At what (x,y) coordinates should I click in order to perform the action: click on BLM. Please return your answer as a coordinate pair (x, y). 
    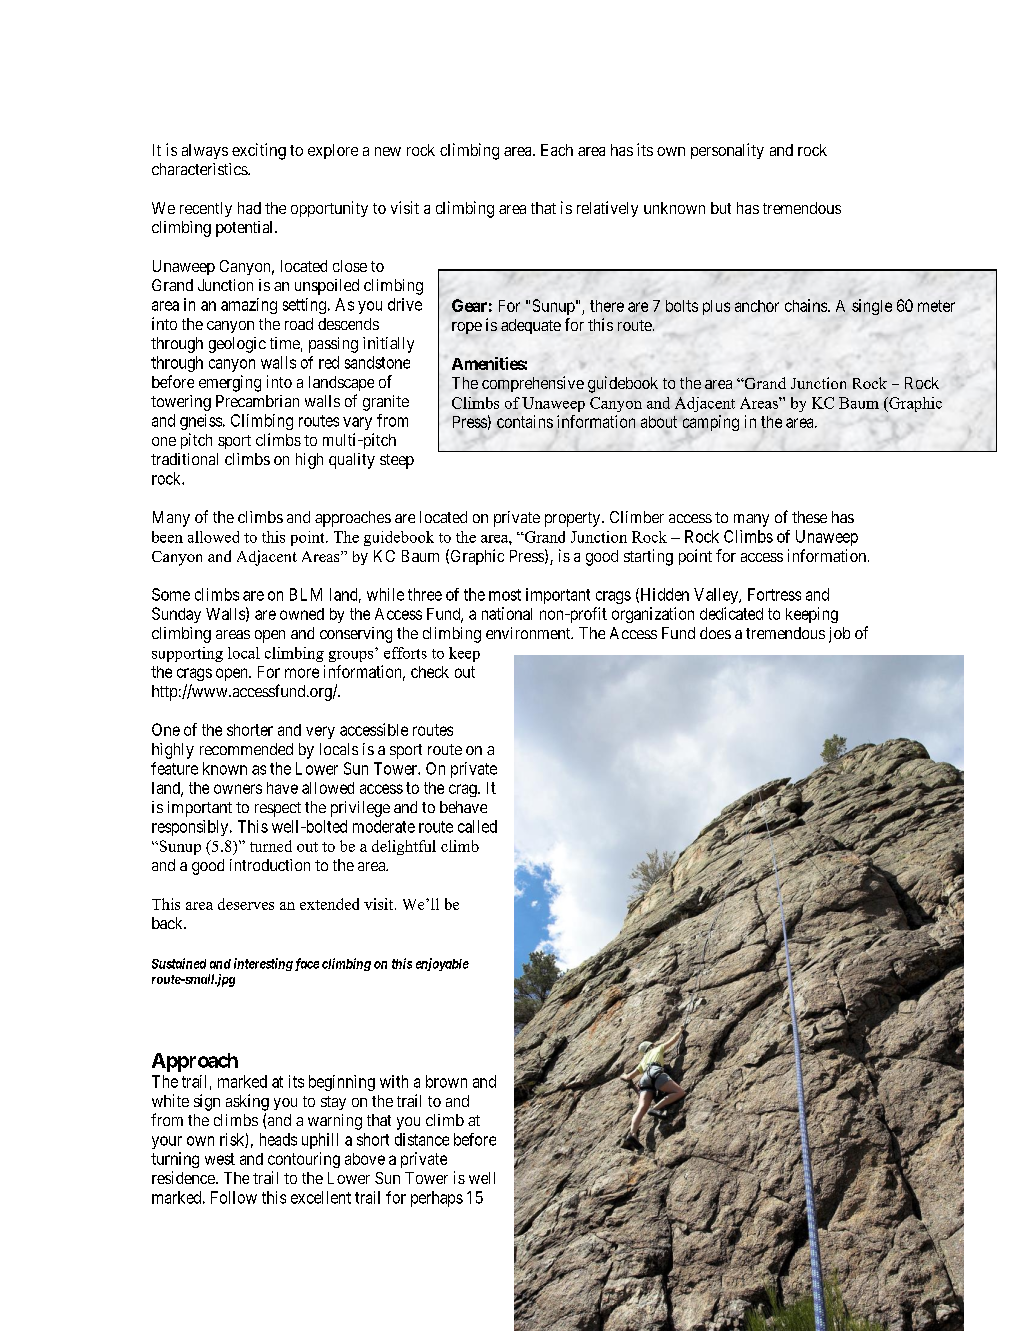
    Looking at the image, I should click on (306, 594).
